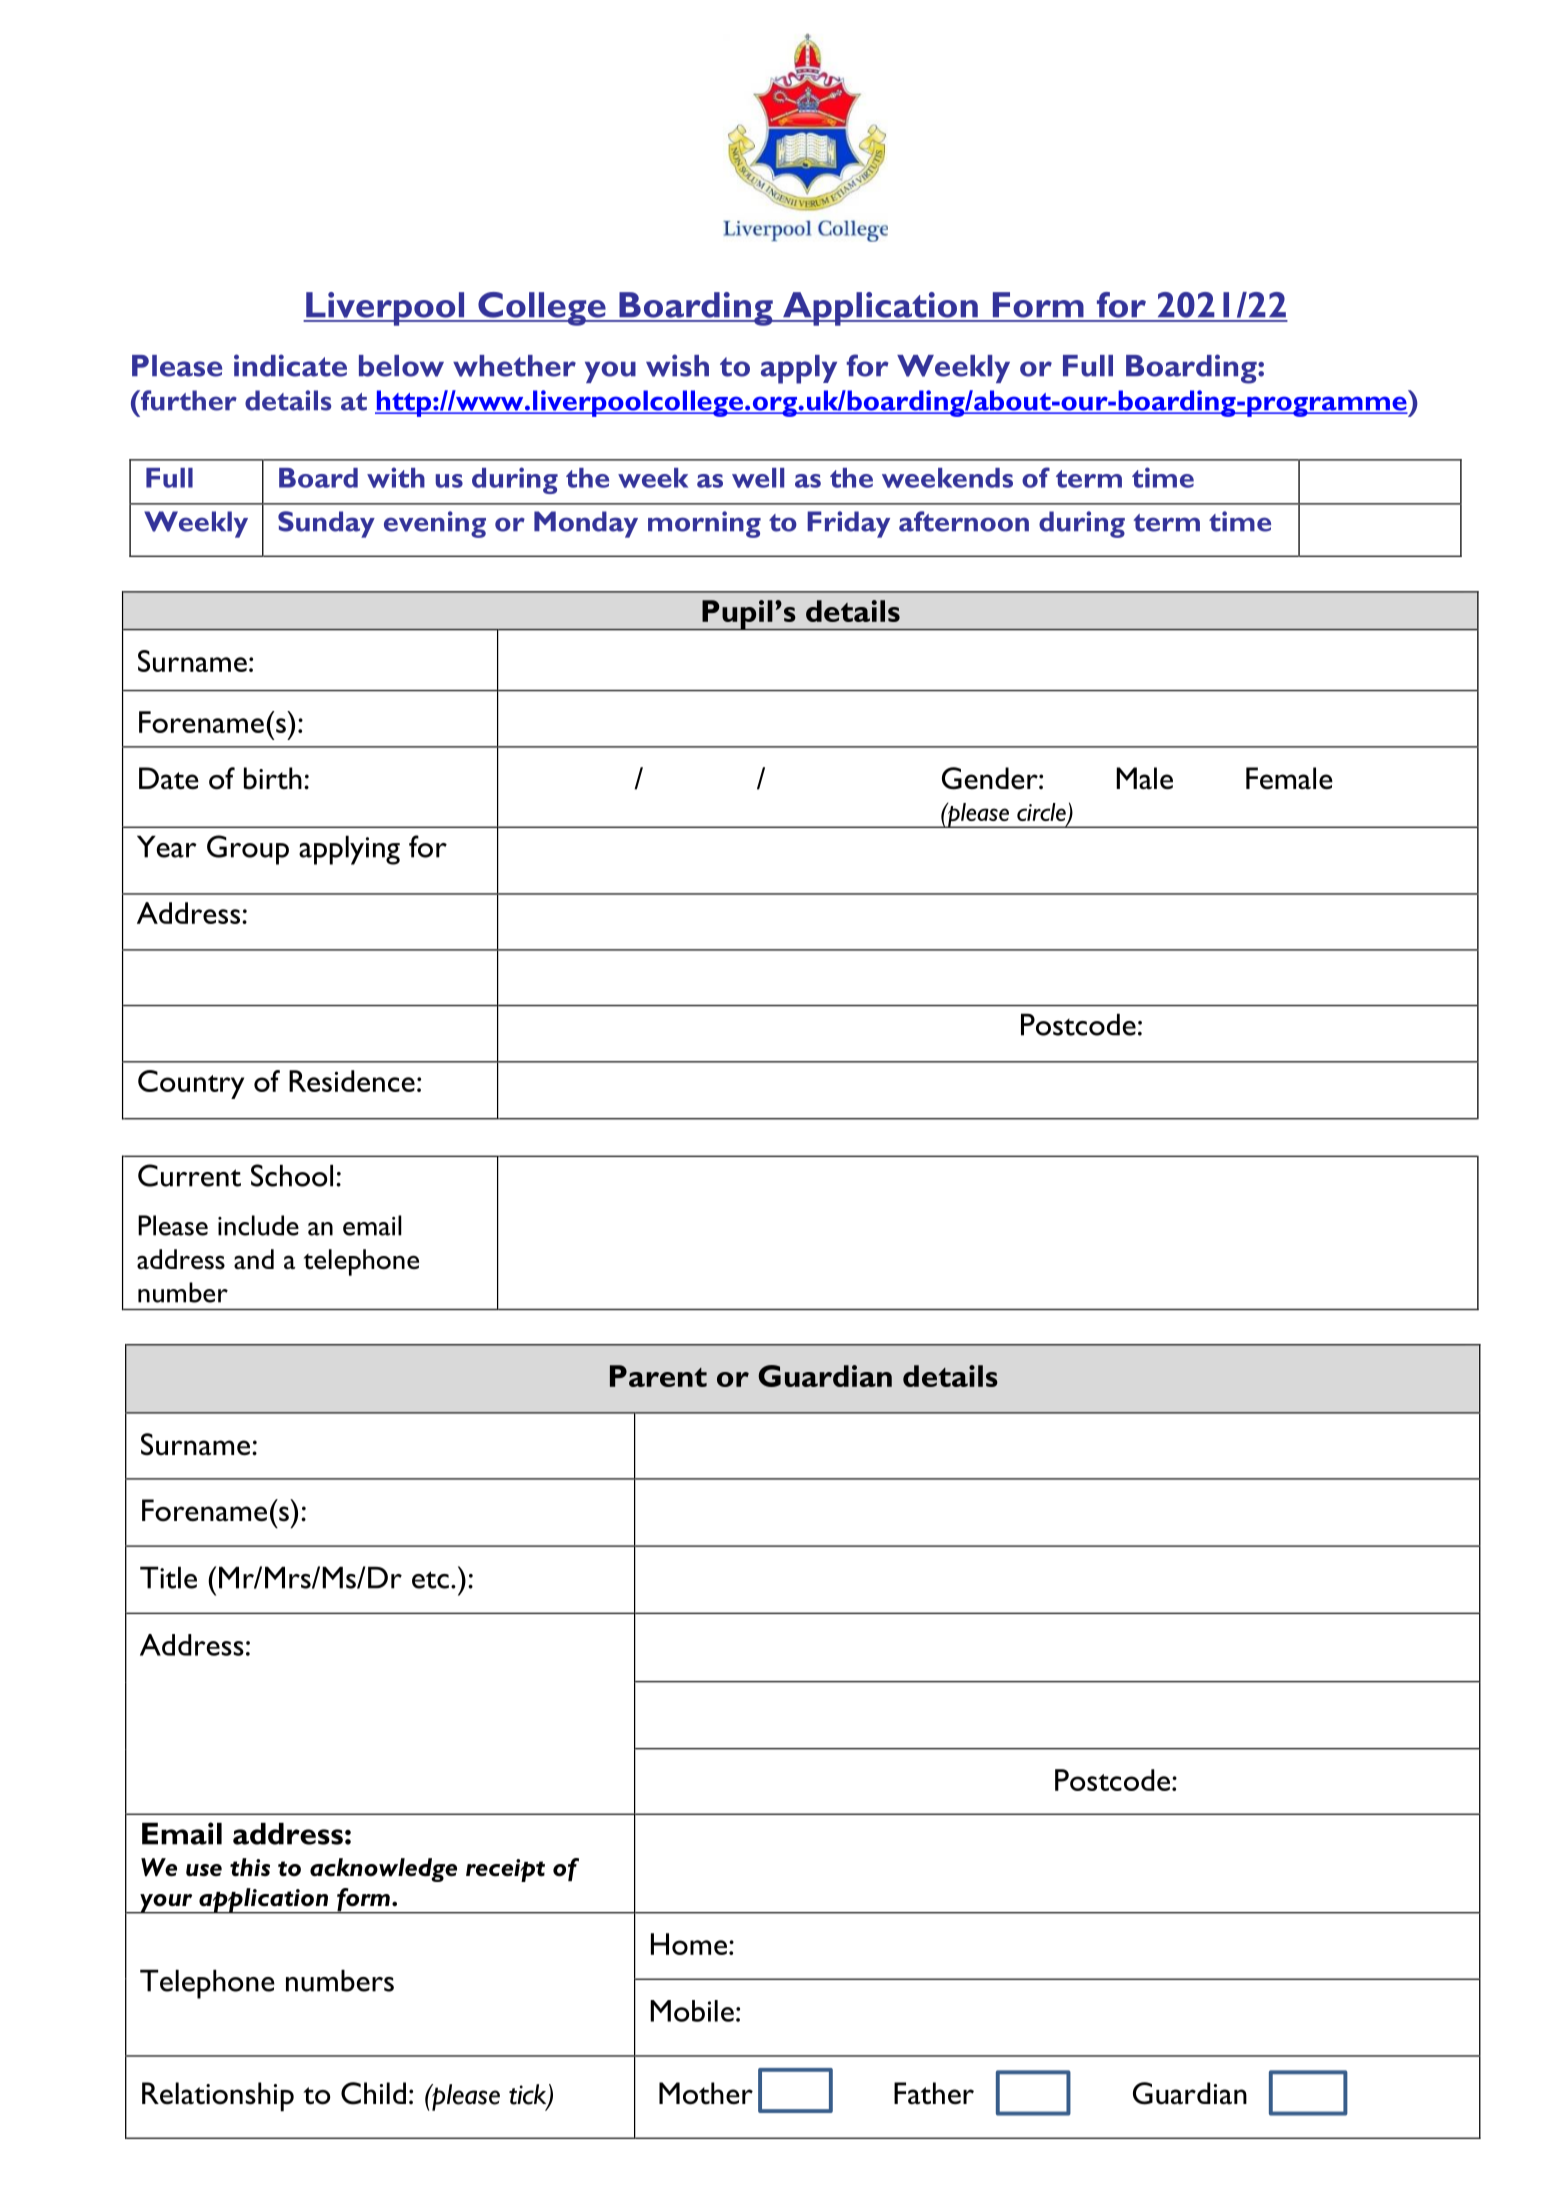 This screenshot has height=2205, width=1559. I want to click on circle, so click(1042, 813).
